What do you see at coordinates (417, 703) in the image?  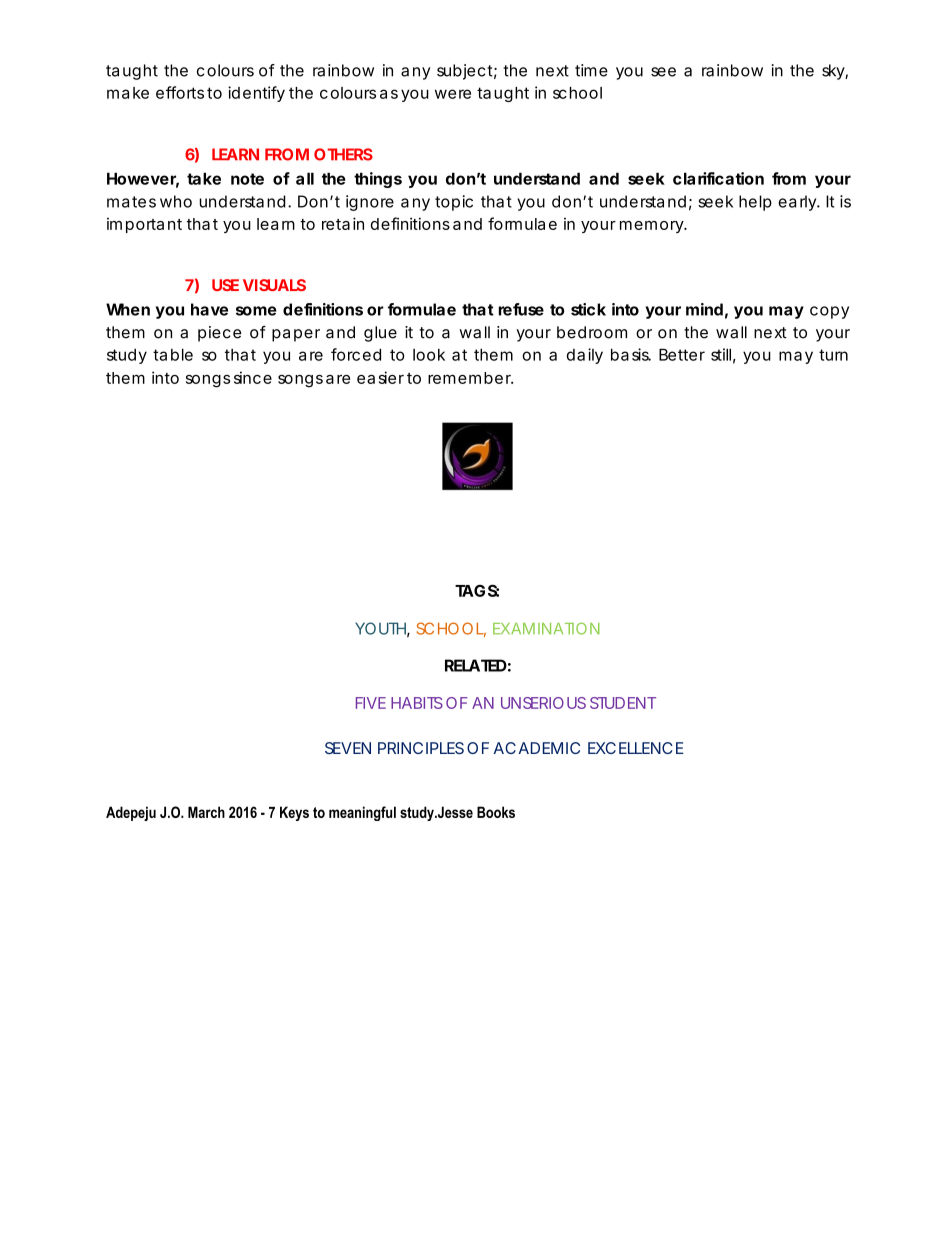 I see `HABITS` at bounding box center [417, 703].
